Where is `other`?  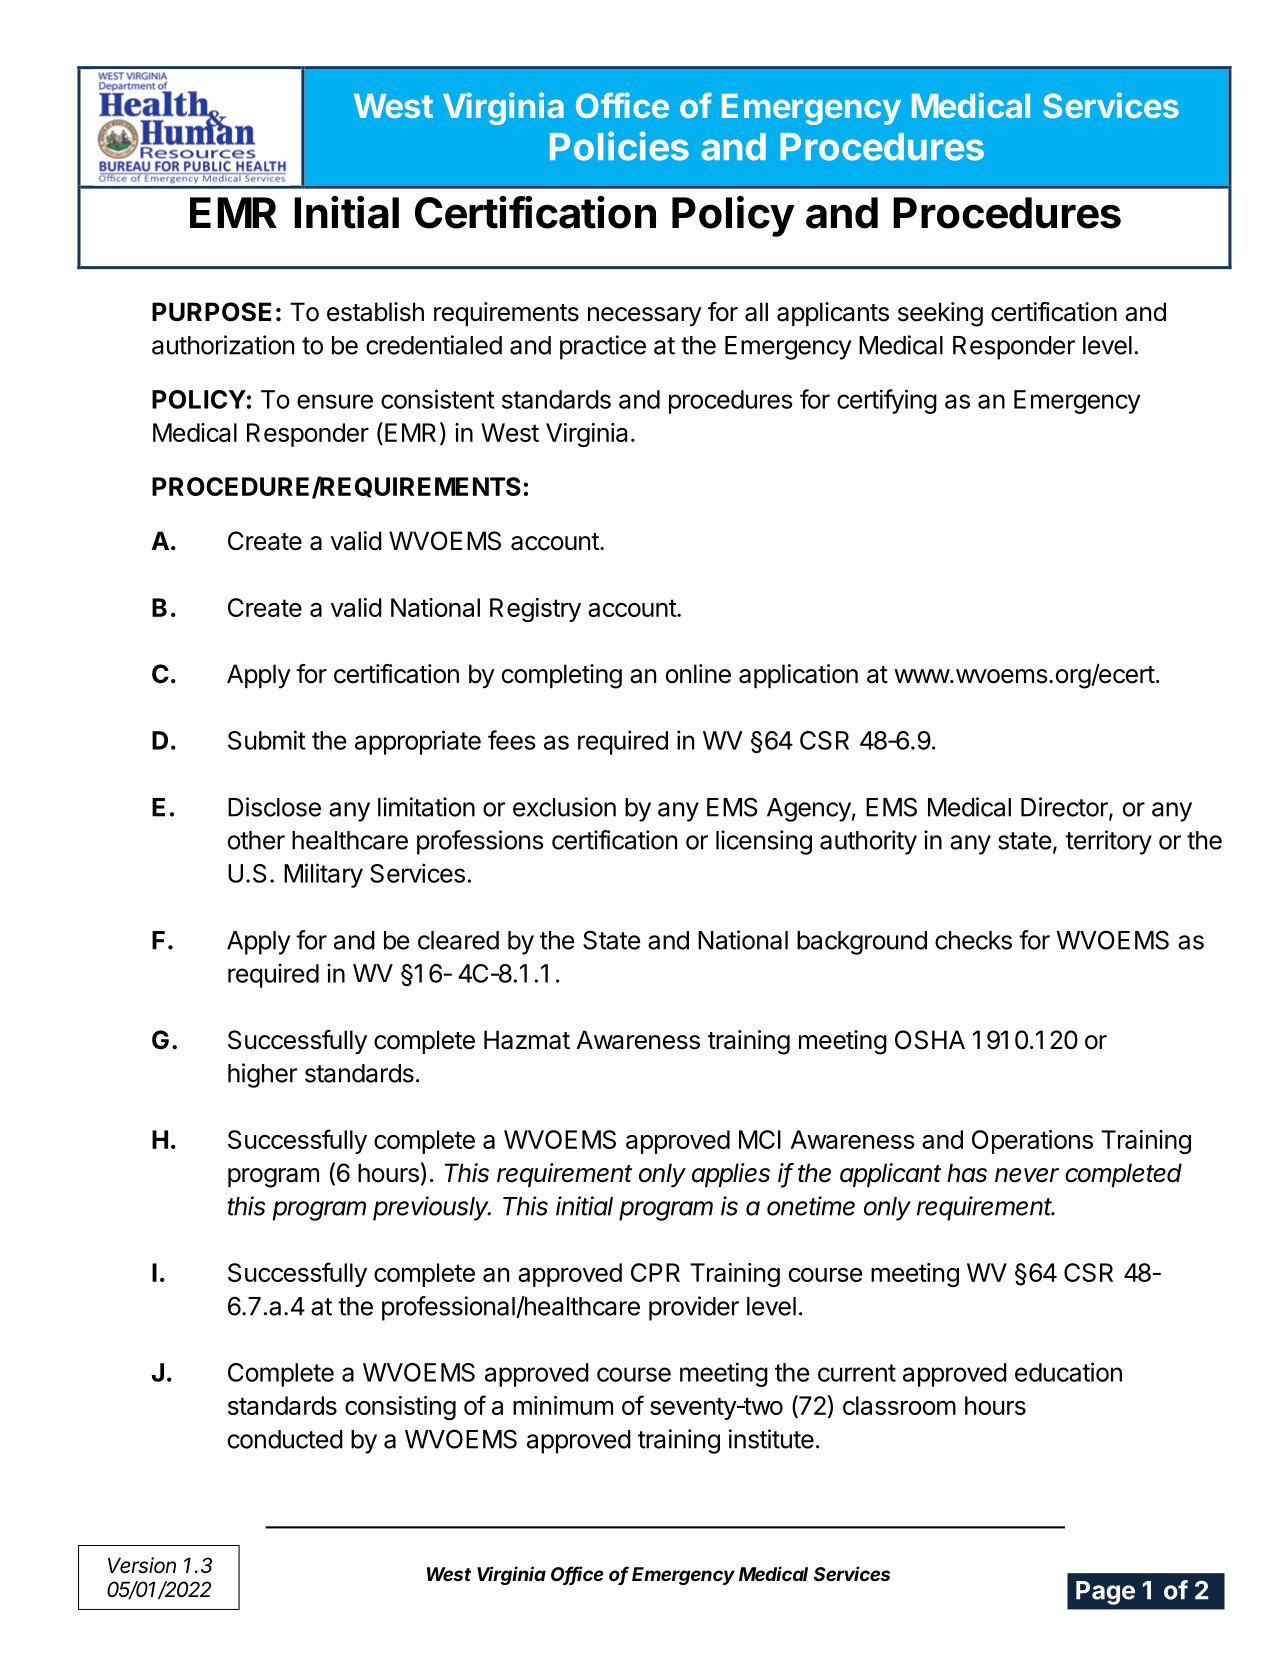 other is located at coordinates (256, 840).
